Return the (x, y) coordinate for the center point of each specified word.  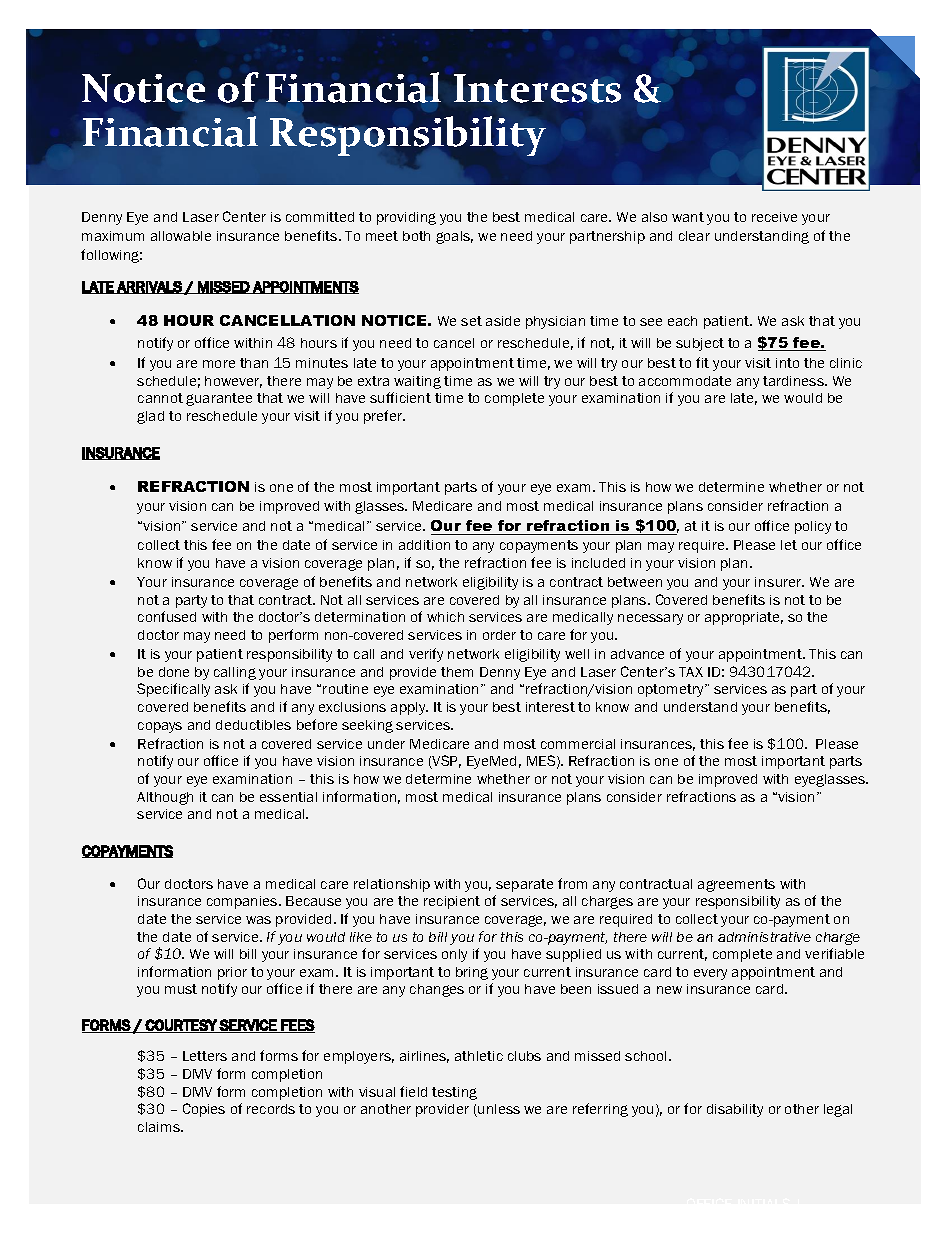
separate (524, 885)
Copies (204, 1110)
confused (167, 616)
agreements (736, 885)
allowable (181, 236)
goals (454, 237)
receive (774, 217)
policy (813, 527)
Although (165, 798)
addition (424, 545)
